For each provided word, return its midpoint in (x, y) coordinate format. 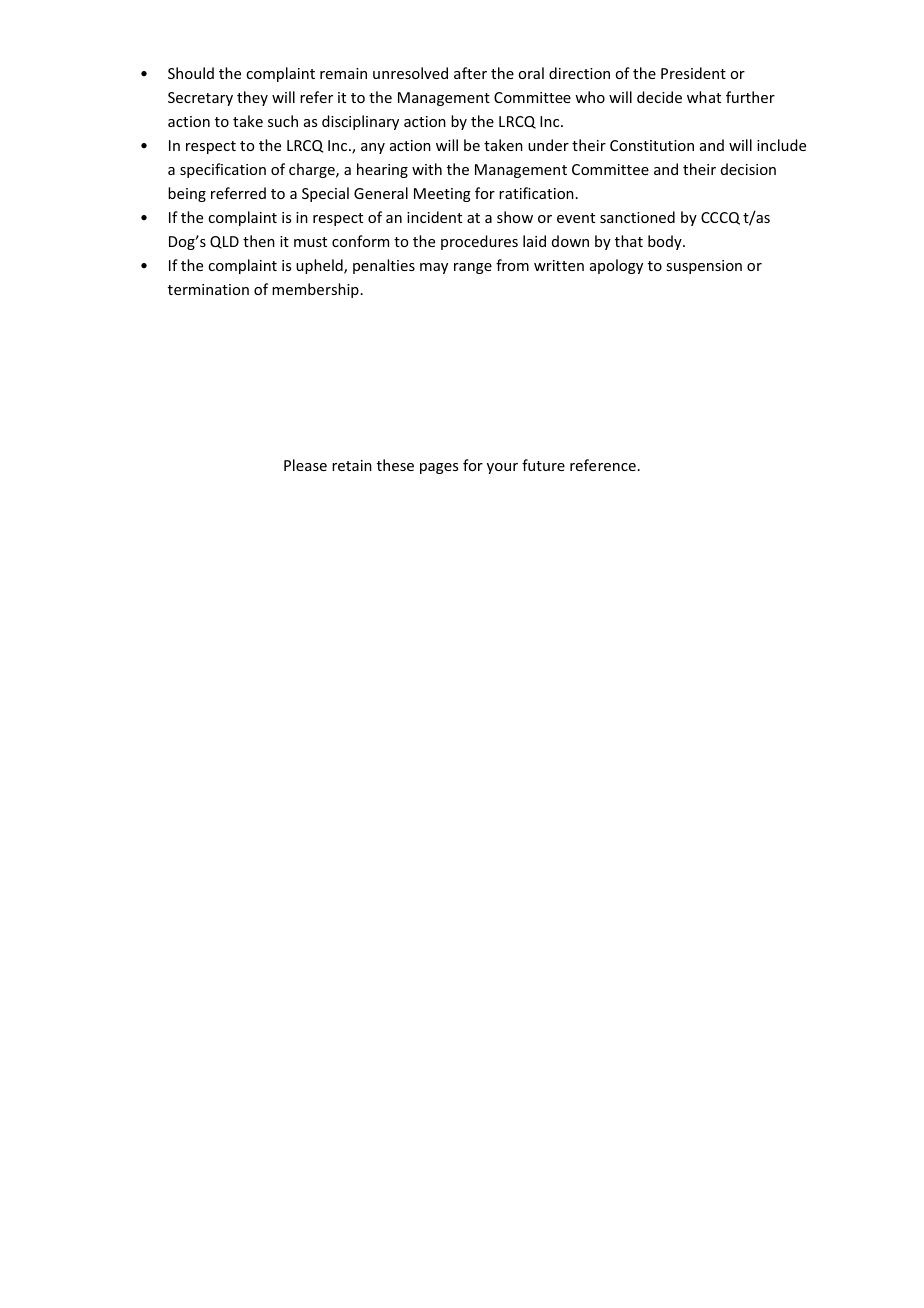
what (704, 97)
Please (305, 465)
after (470, 73)
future (543, 465)
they (252, 98)
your (502, 468)
